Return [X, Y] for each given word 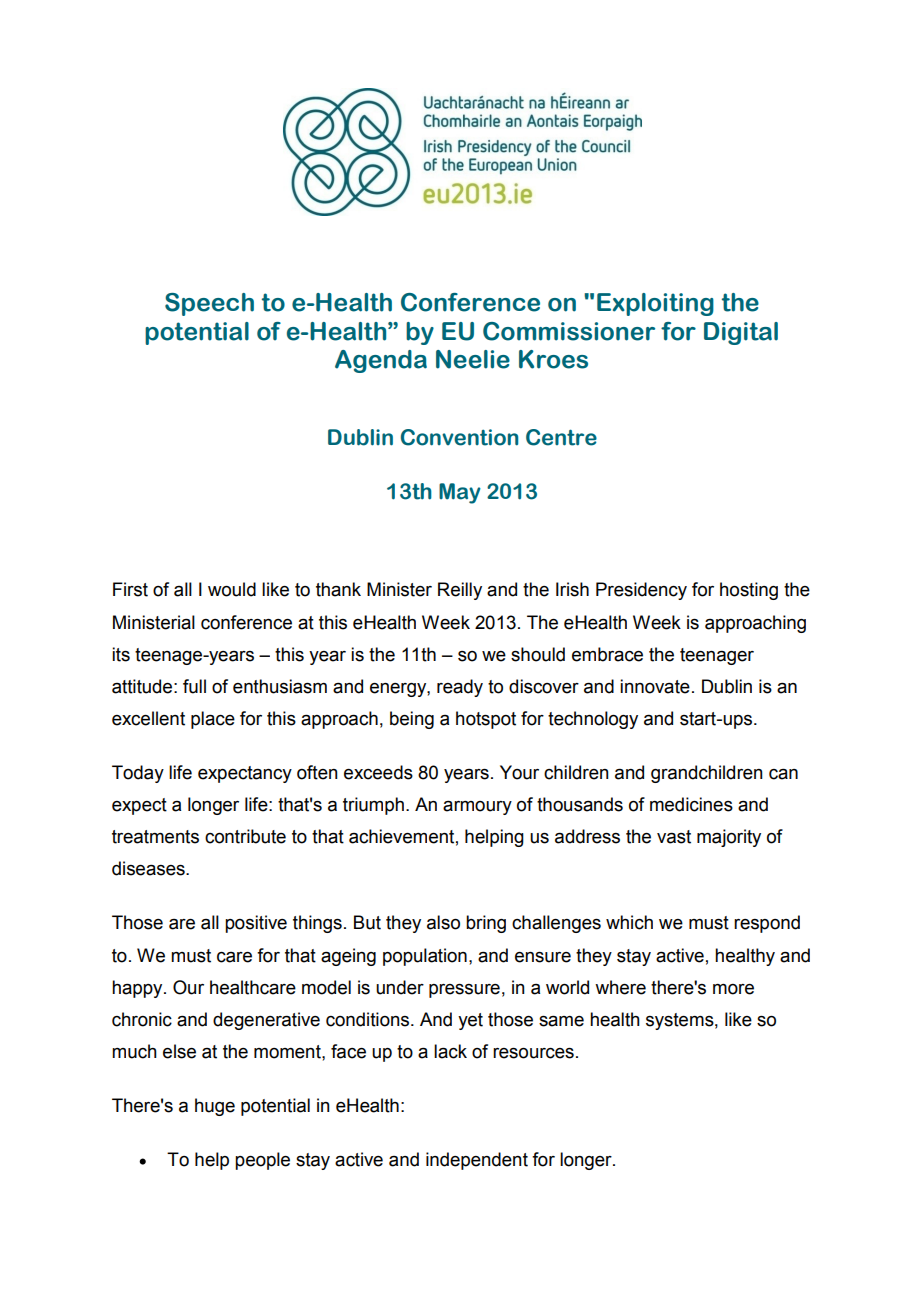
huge [215, 1107]
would [232, 589]
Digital [741, 333]
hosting [749, 591]
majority [729, 838]
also [443, 922]
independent [477, 1161]
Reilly [460, 591]
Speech [209, 304]
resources [533, 1053]
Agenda [381, 361]
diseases [149, 868]
